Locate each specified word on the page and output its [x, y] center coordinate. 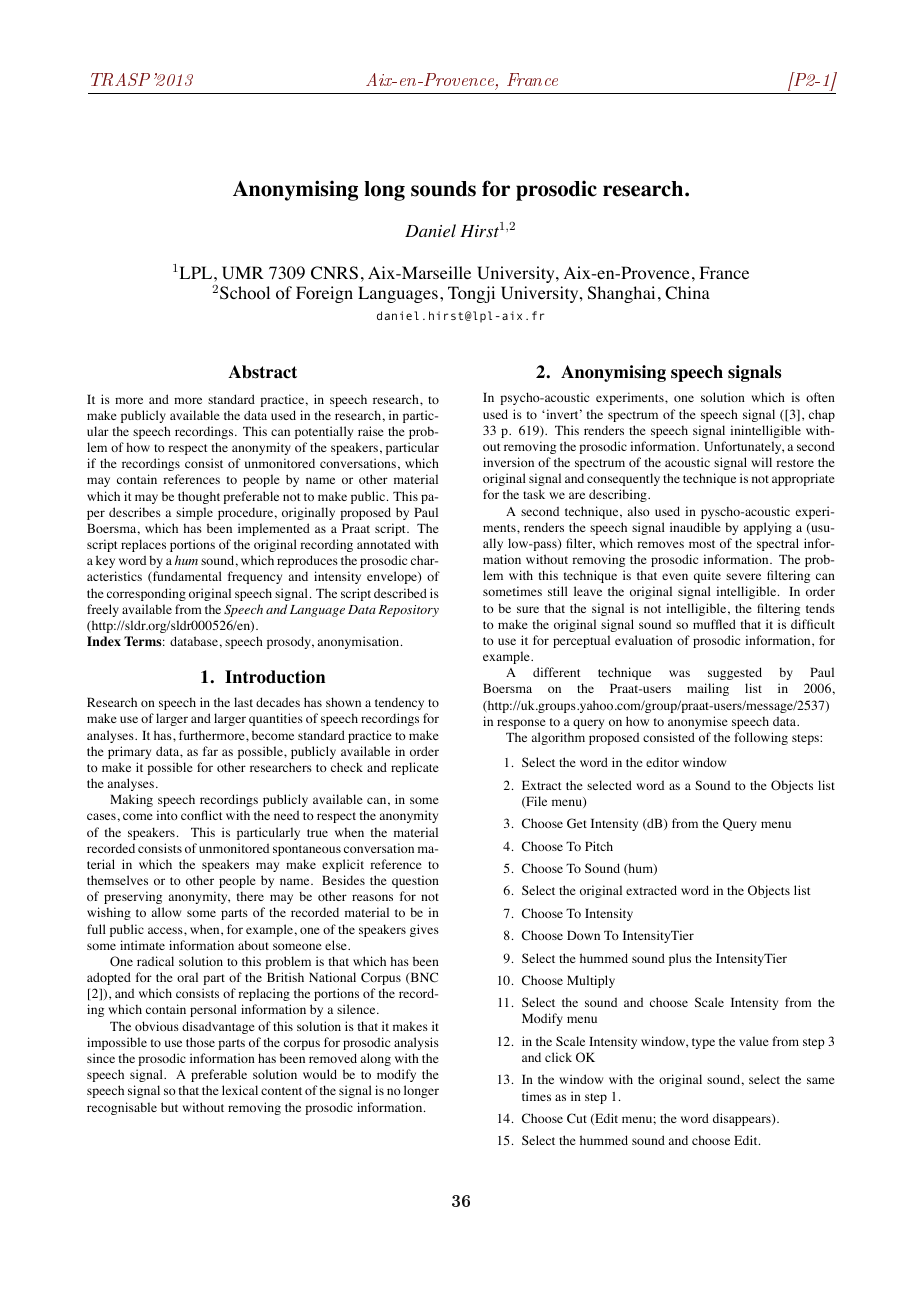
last [243, 702]
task [534, 494]
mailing [708, 689]
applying [768, 528]
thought [199, 497]
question [415, 881]
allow [166, 912]
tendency [399, 703]
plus [680, 959]
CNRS [334, 273]
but [169, 1107]
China [687, 293]
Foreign [324, 294]
